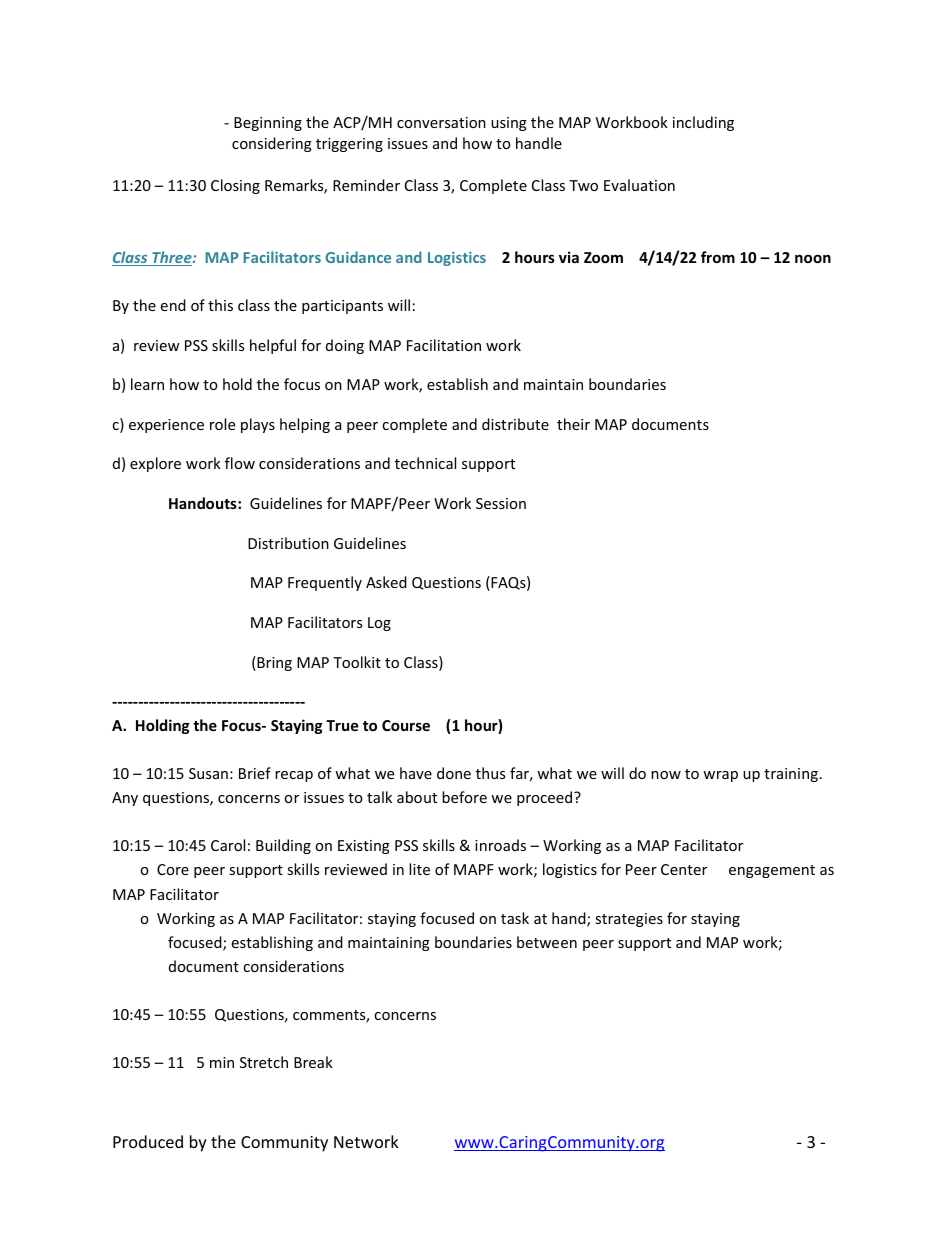  What do you see at coordinates (235, 186) in the image?
I see `Closing` at bounding box center [235, 186].
